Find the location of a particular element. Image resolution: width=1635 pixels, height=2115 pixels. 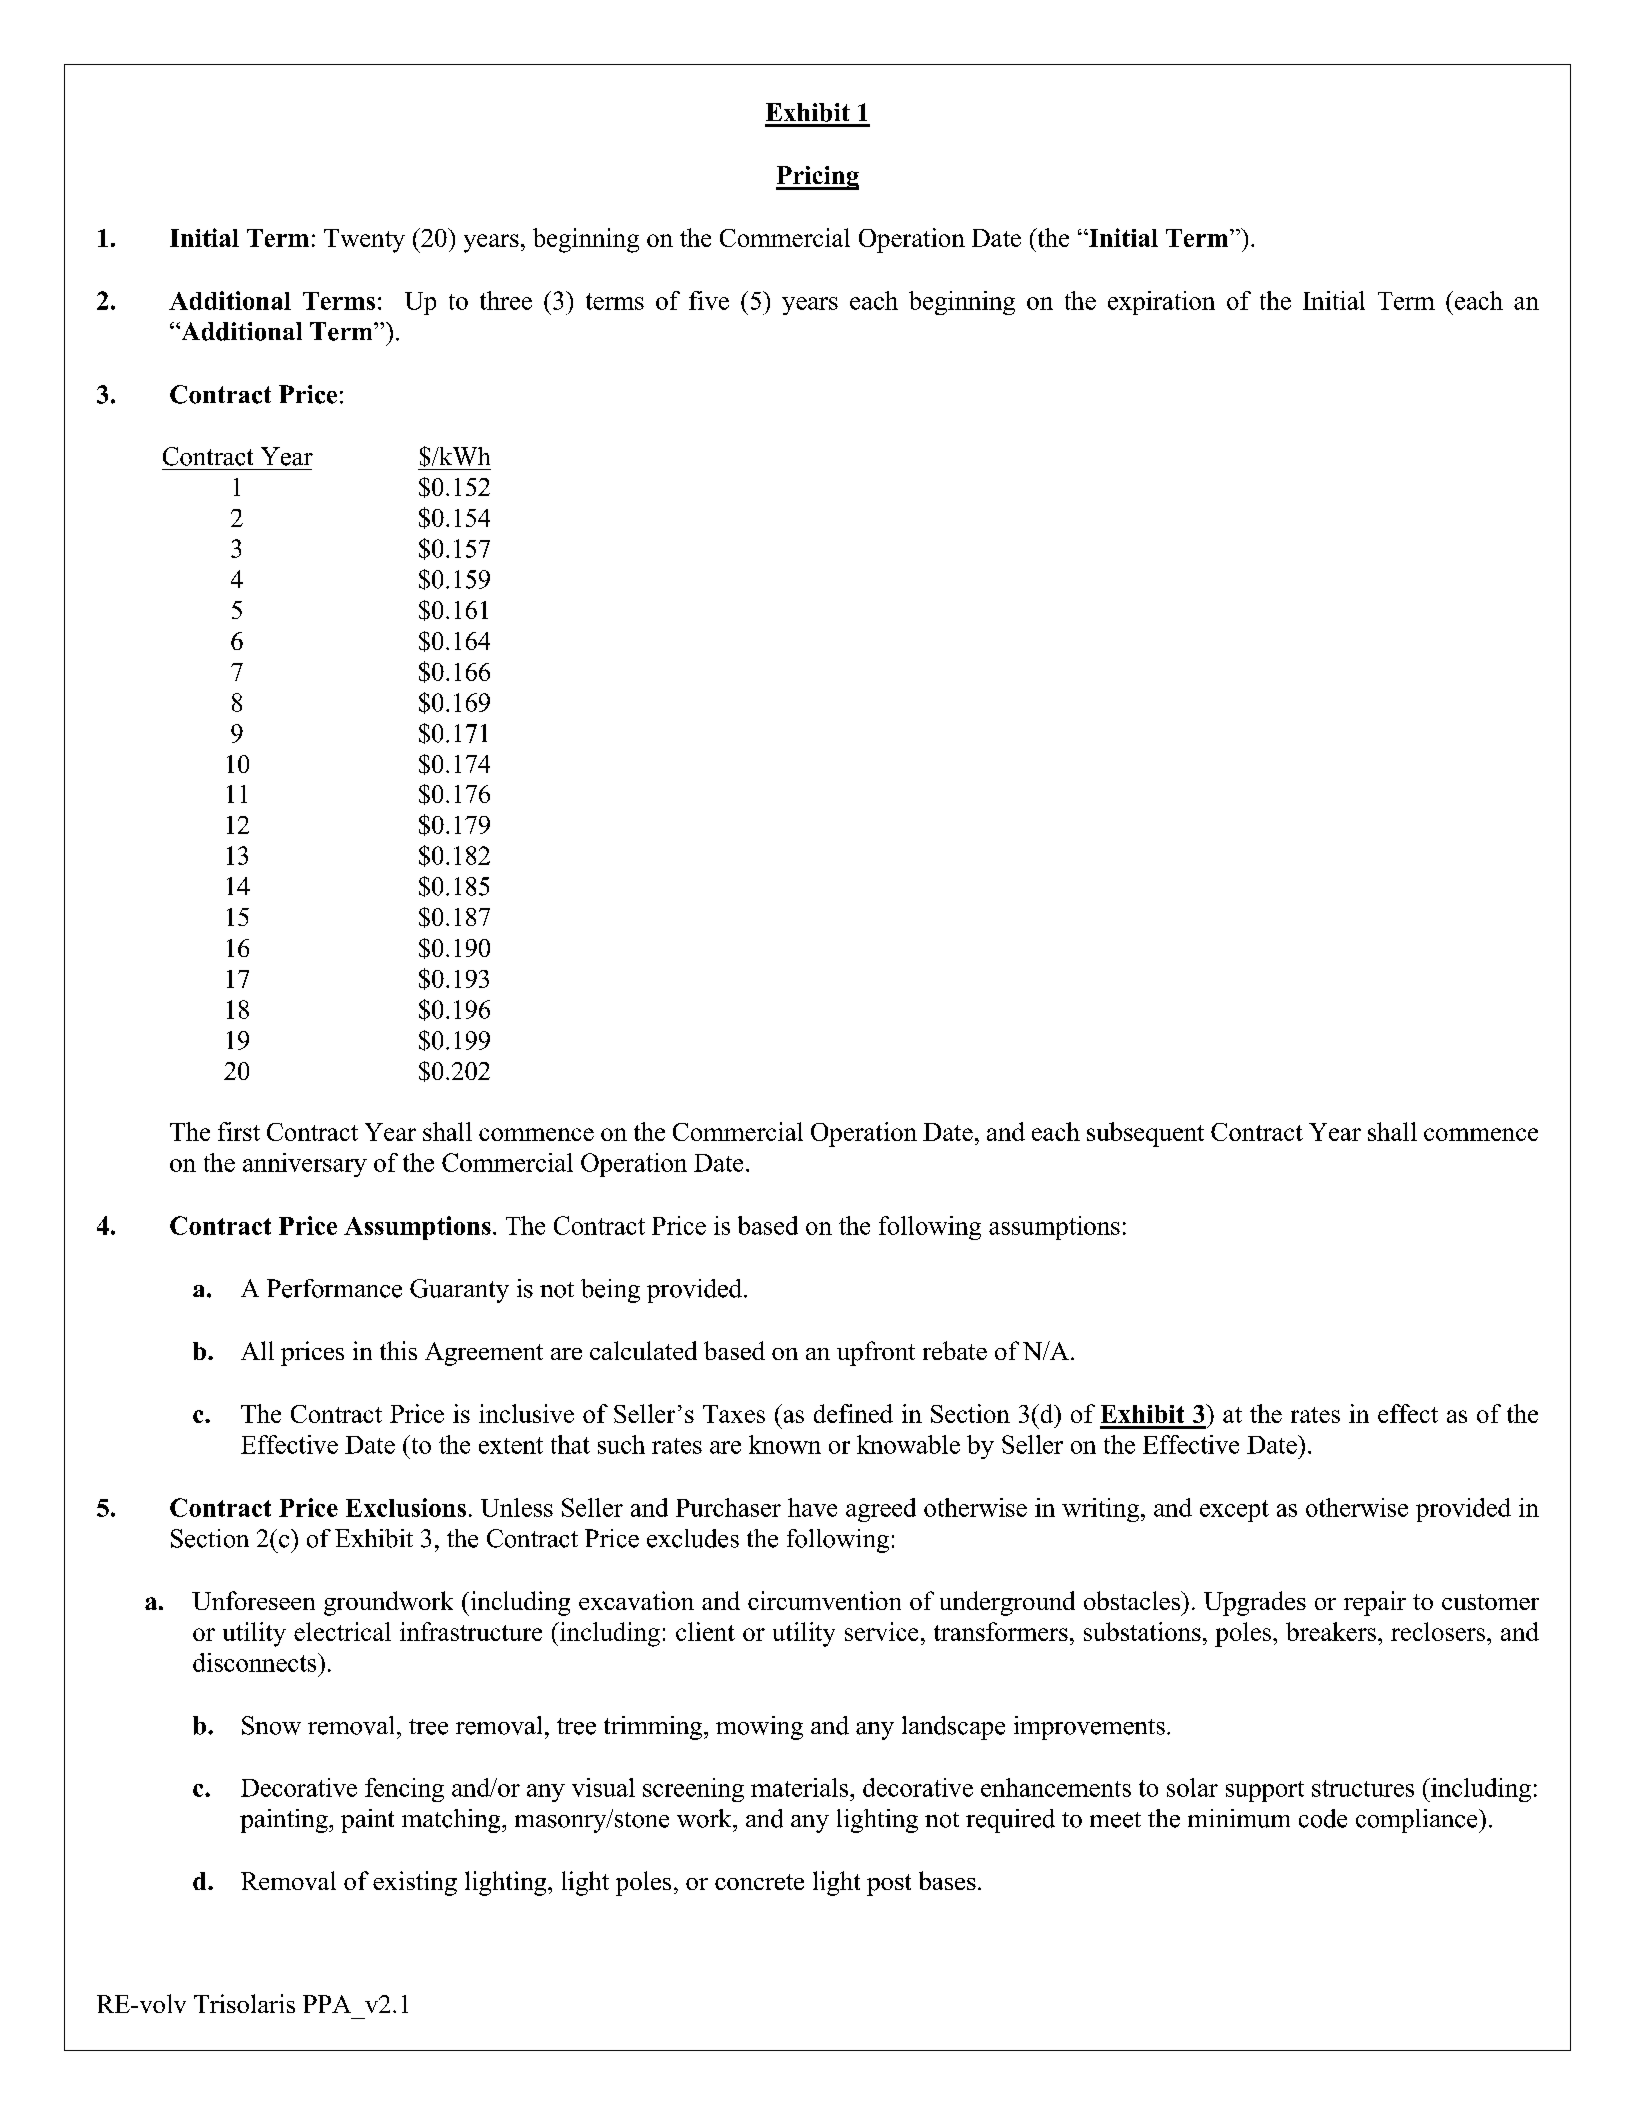

rebate is located at coordinates (955, 1350).
